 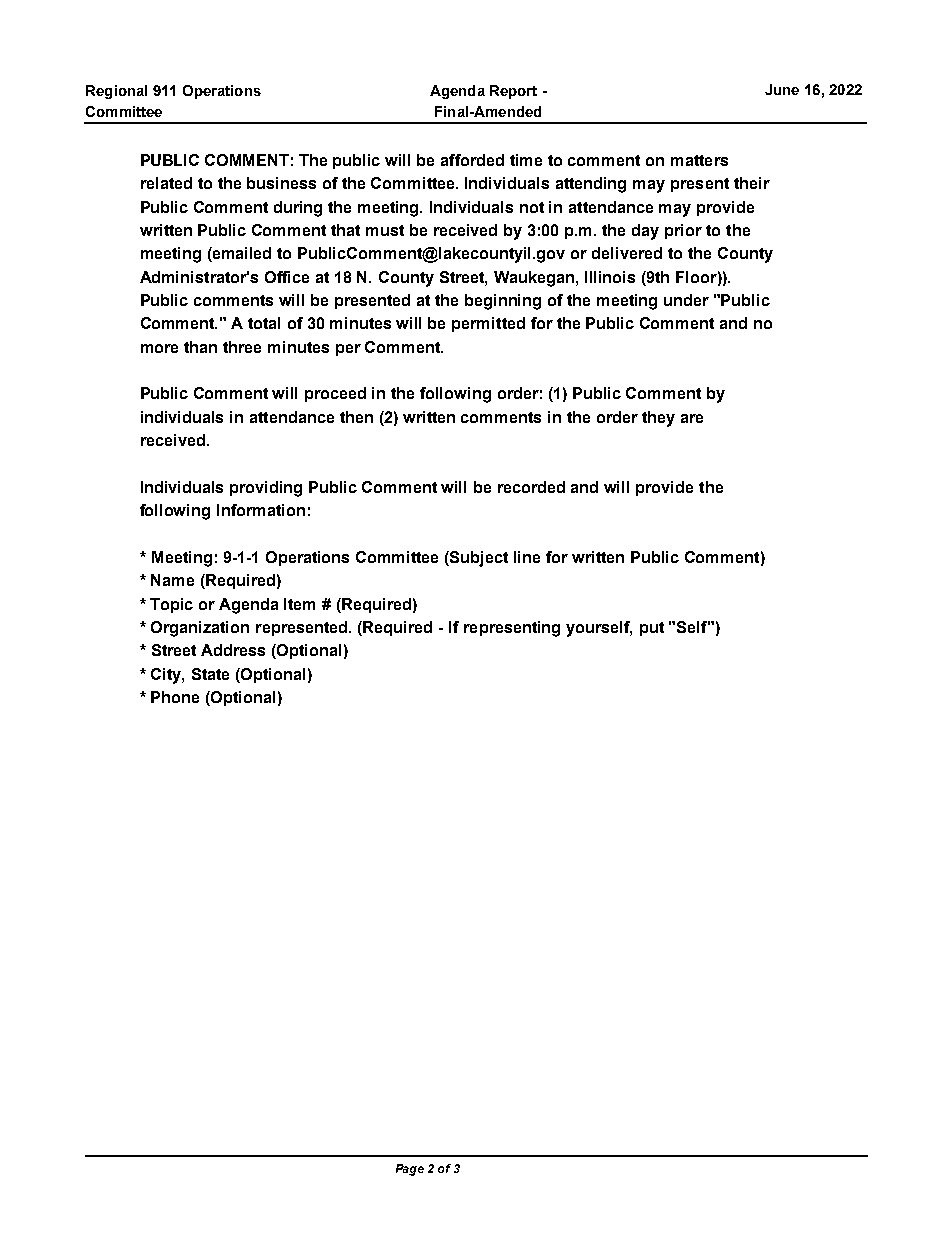 I want to click on matters, so click(x=699, y=160).
